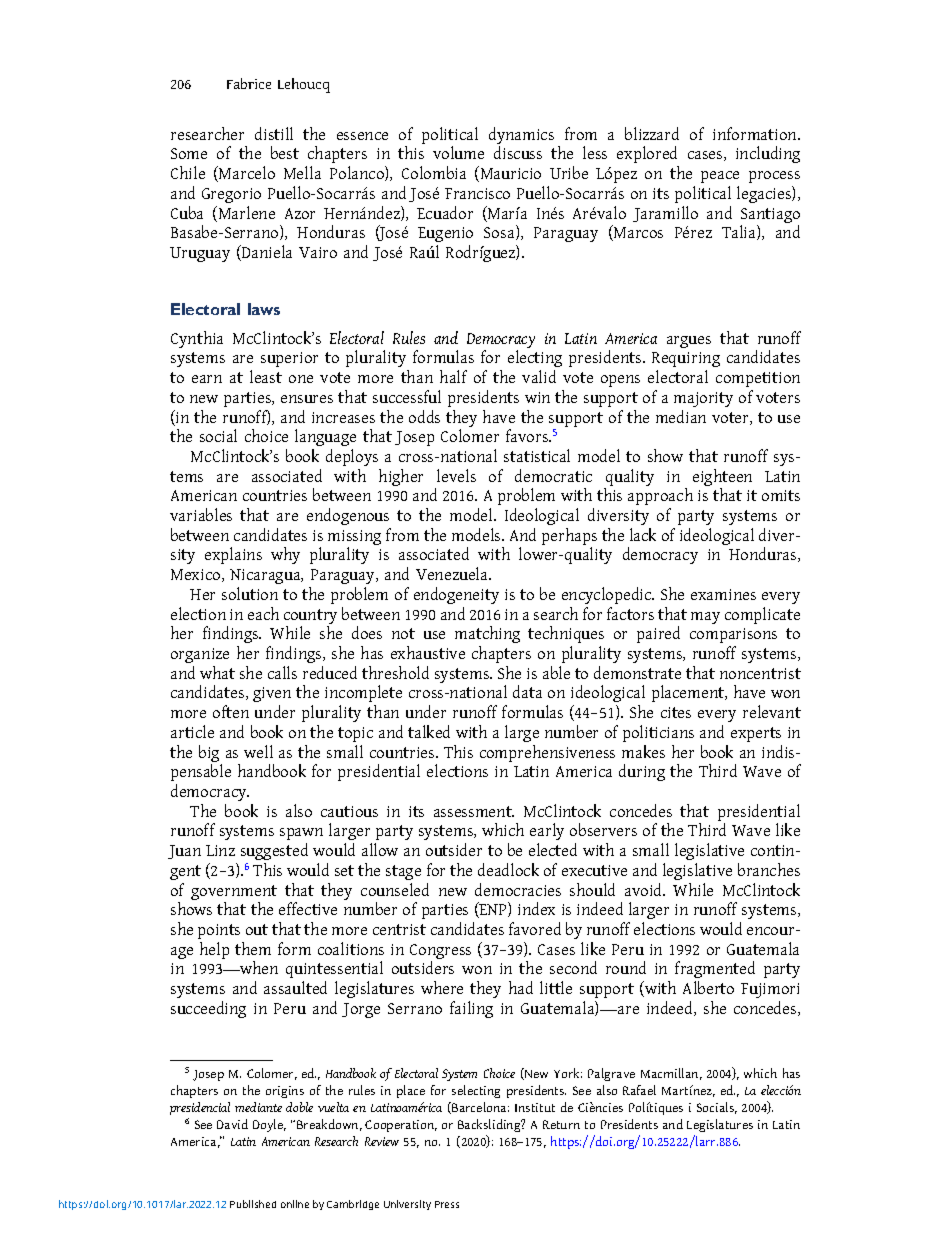 This screenshot has width=952, height=1233. What do you see at coordinates (274, 851) in the screenshot?
I see `suggested` at bounding box center [274, 851].
